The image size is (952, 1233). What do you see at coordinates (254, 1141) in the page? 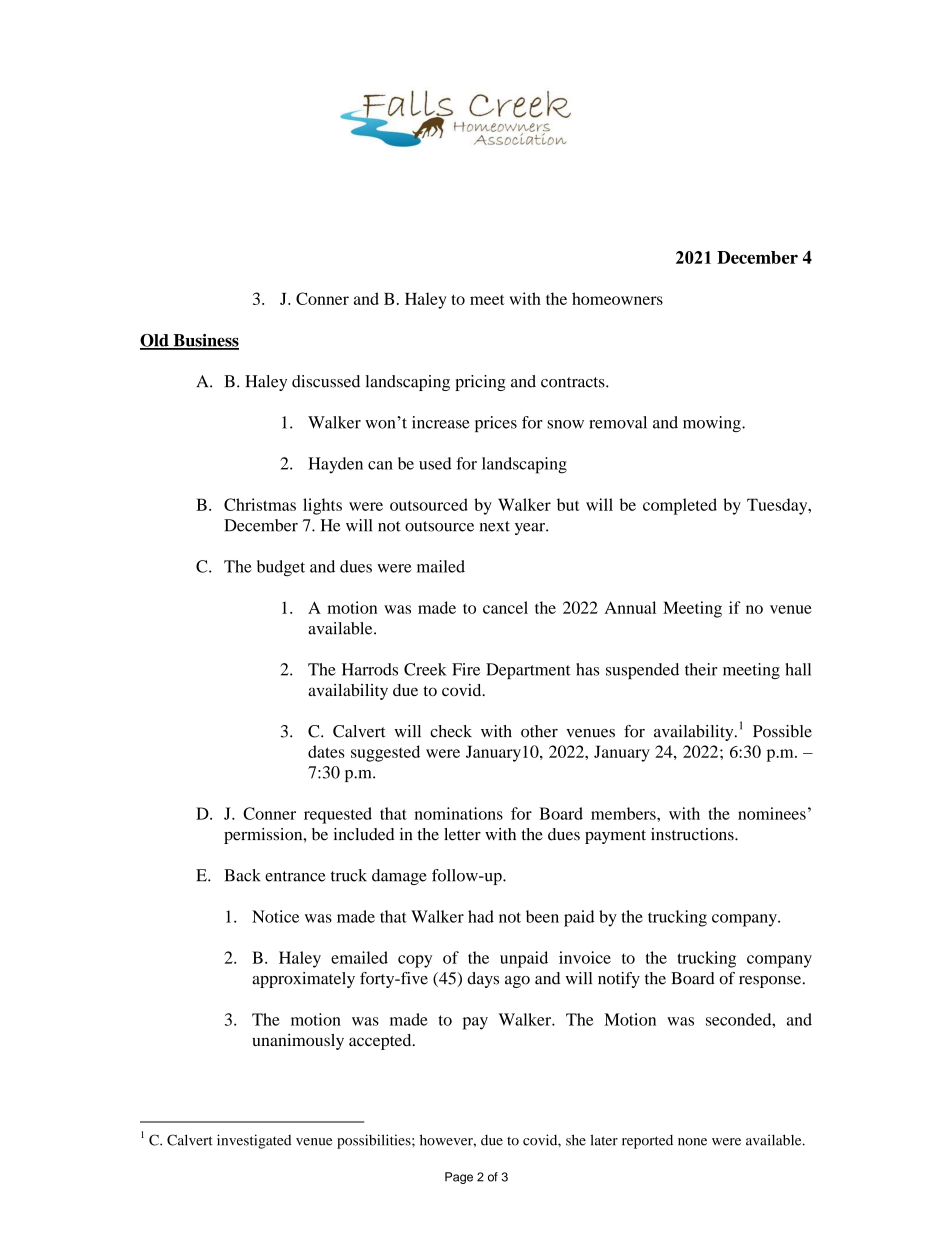
I see `investigated` at bounding box center [254, 1141].
